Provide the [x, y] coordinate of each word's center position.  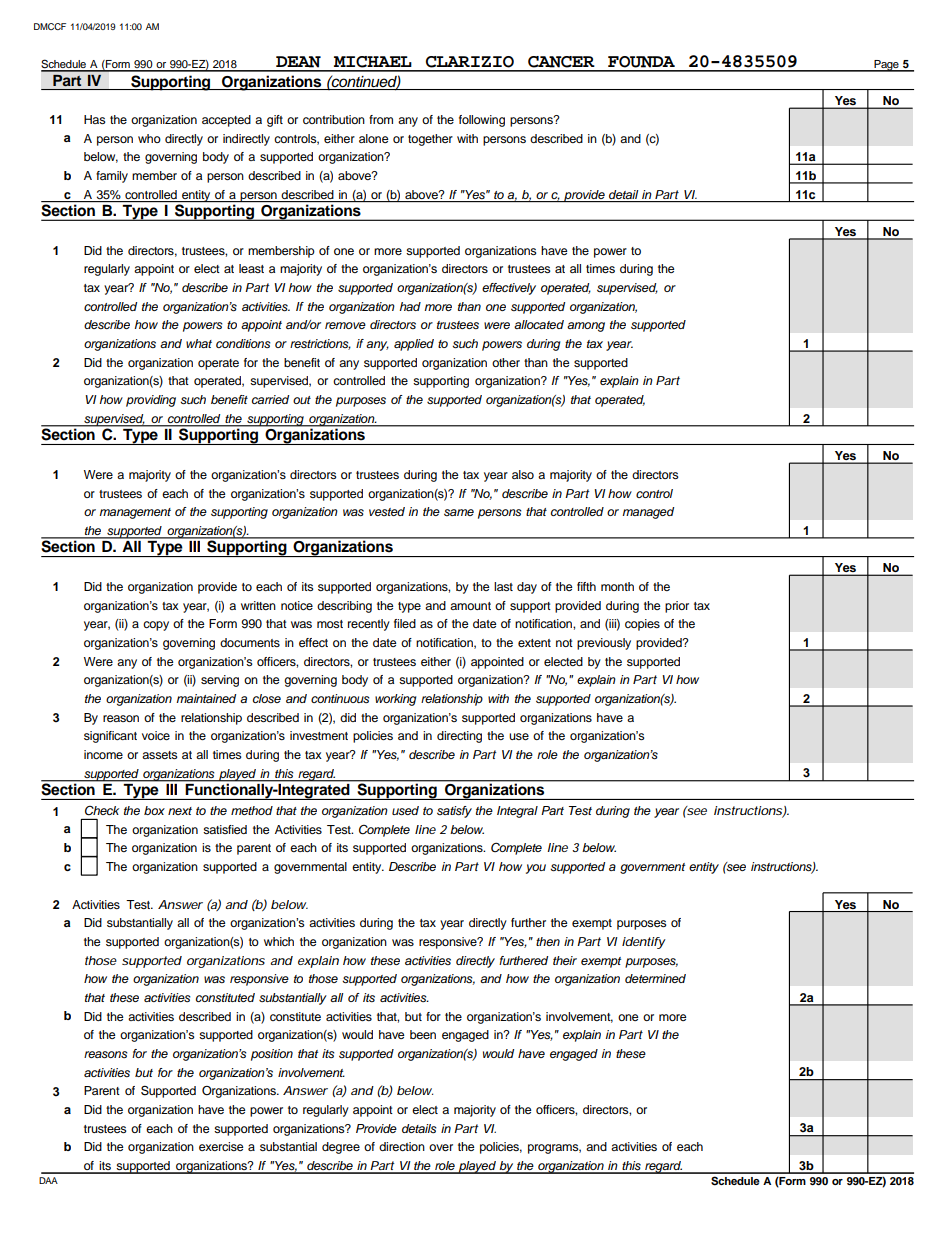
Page [886, 66]
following [482, 121]
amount [470, 606]
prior [677, 607]
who [149, 138]
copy [156, 626]
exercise [221, 1146]
